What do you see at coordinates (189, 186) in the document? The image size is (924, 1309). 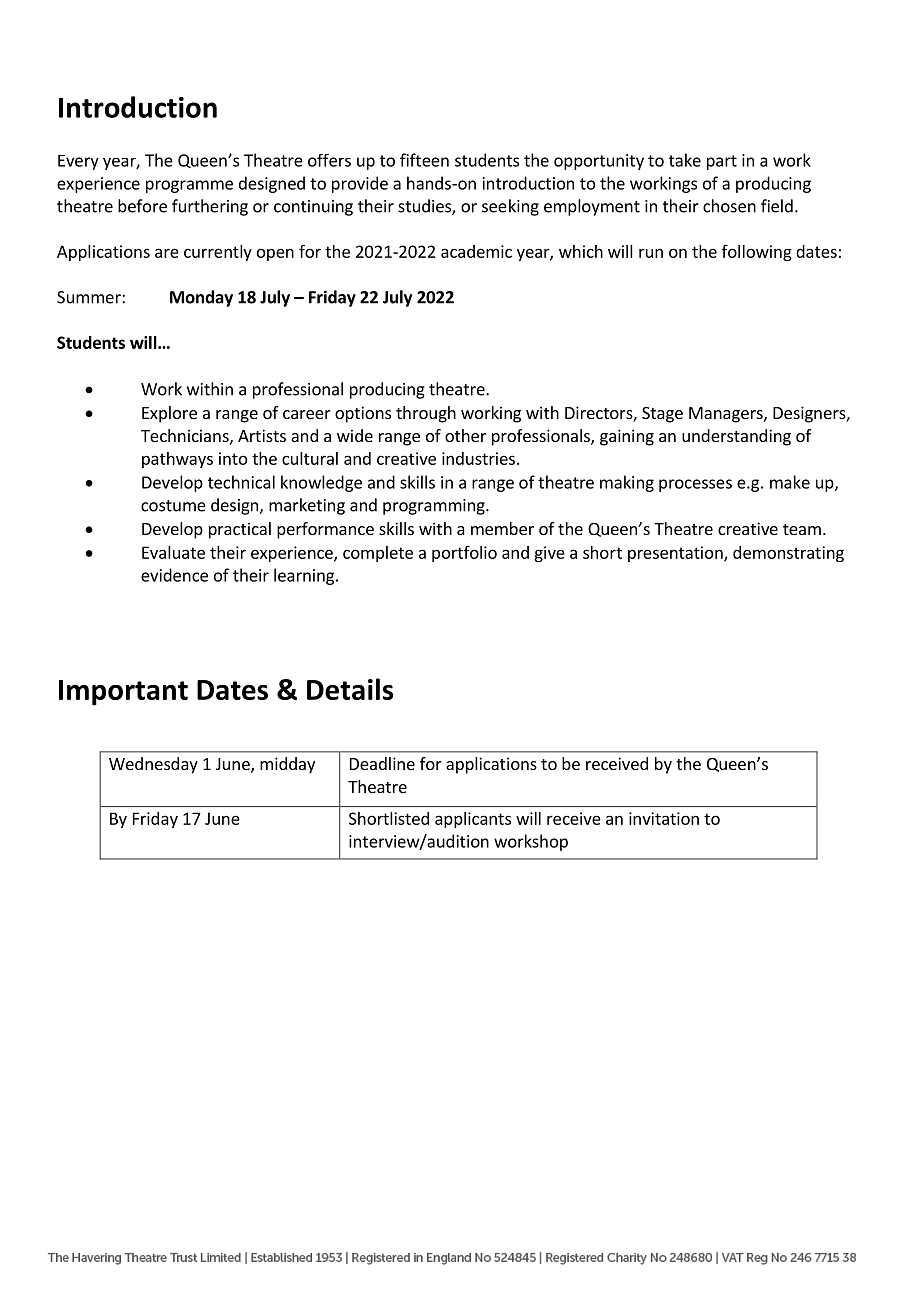 I see `programme` at bounding box center [189, 186].
